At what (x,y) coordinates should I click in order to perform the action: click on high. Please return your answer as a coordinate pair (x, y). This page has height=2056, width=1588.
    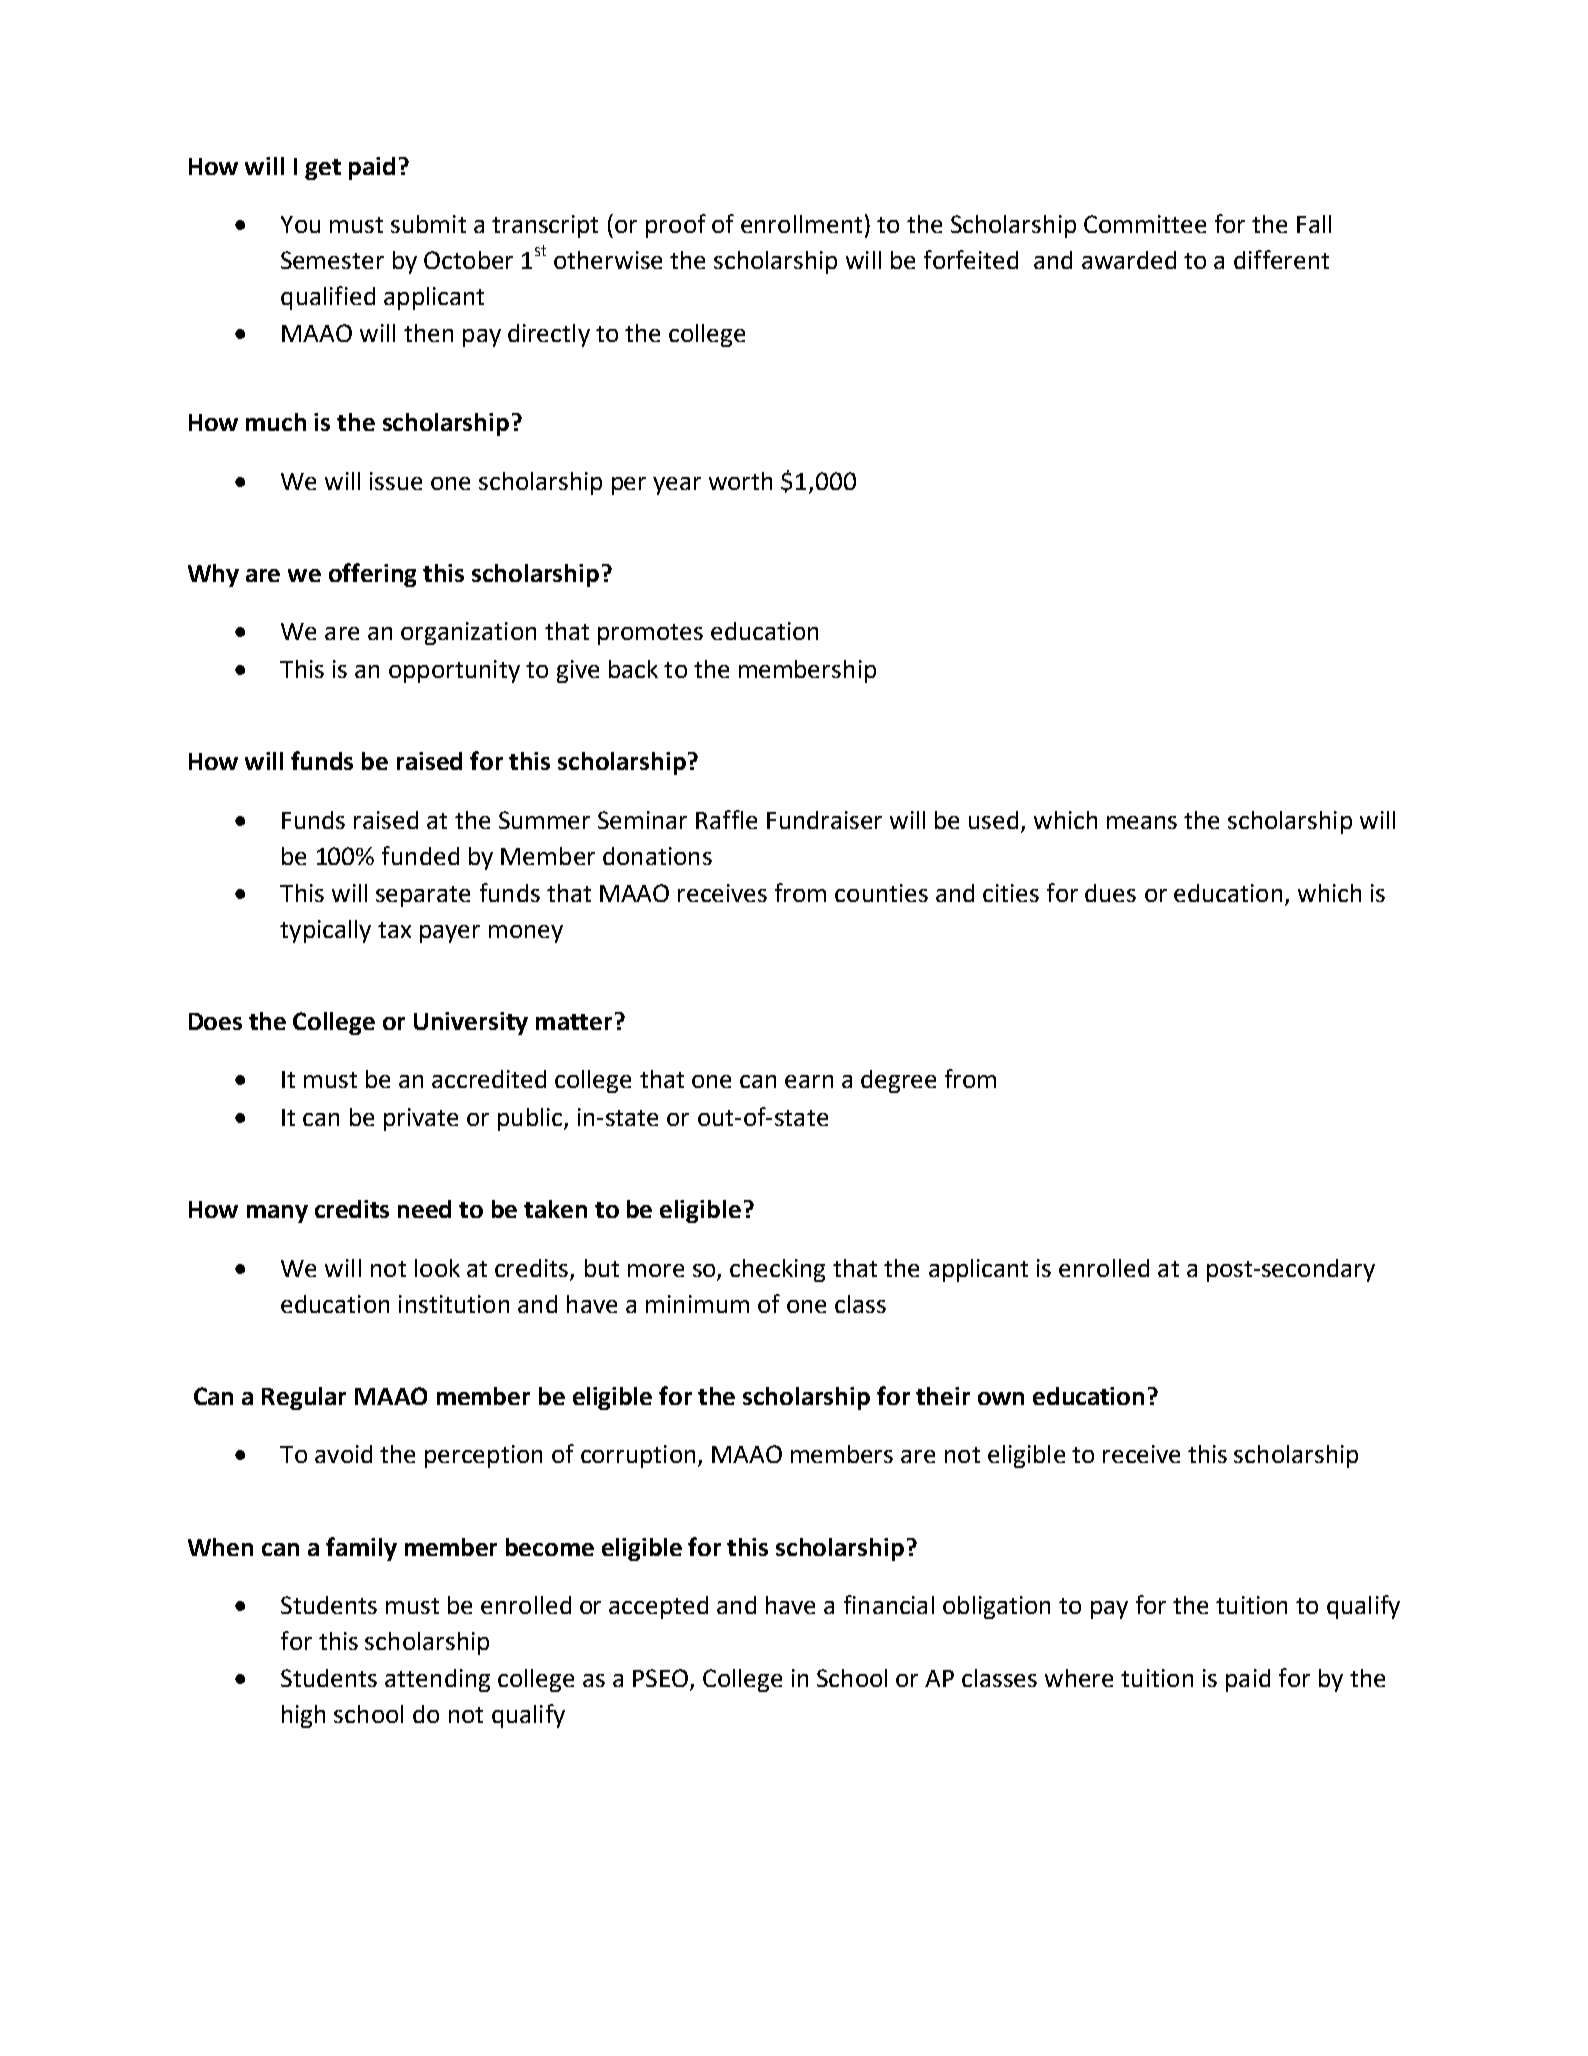
    Looking at the image, I should click on (303, 1716).
